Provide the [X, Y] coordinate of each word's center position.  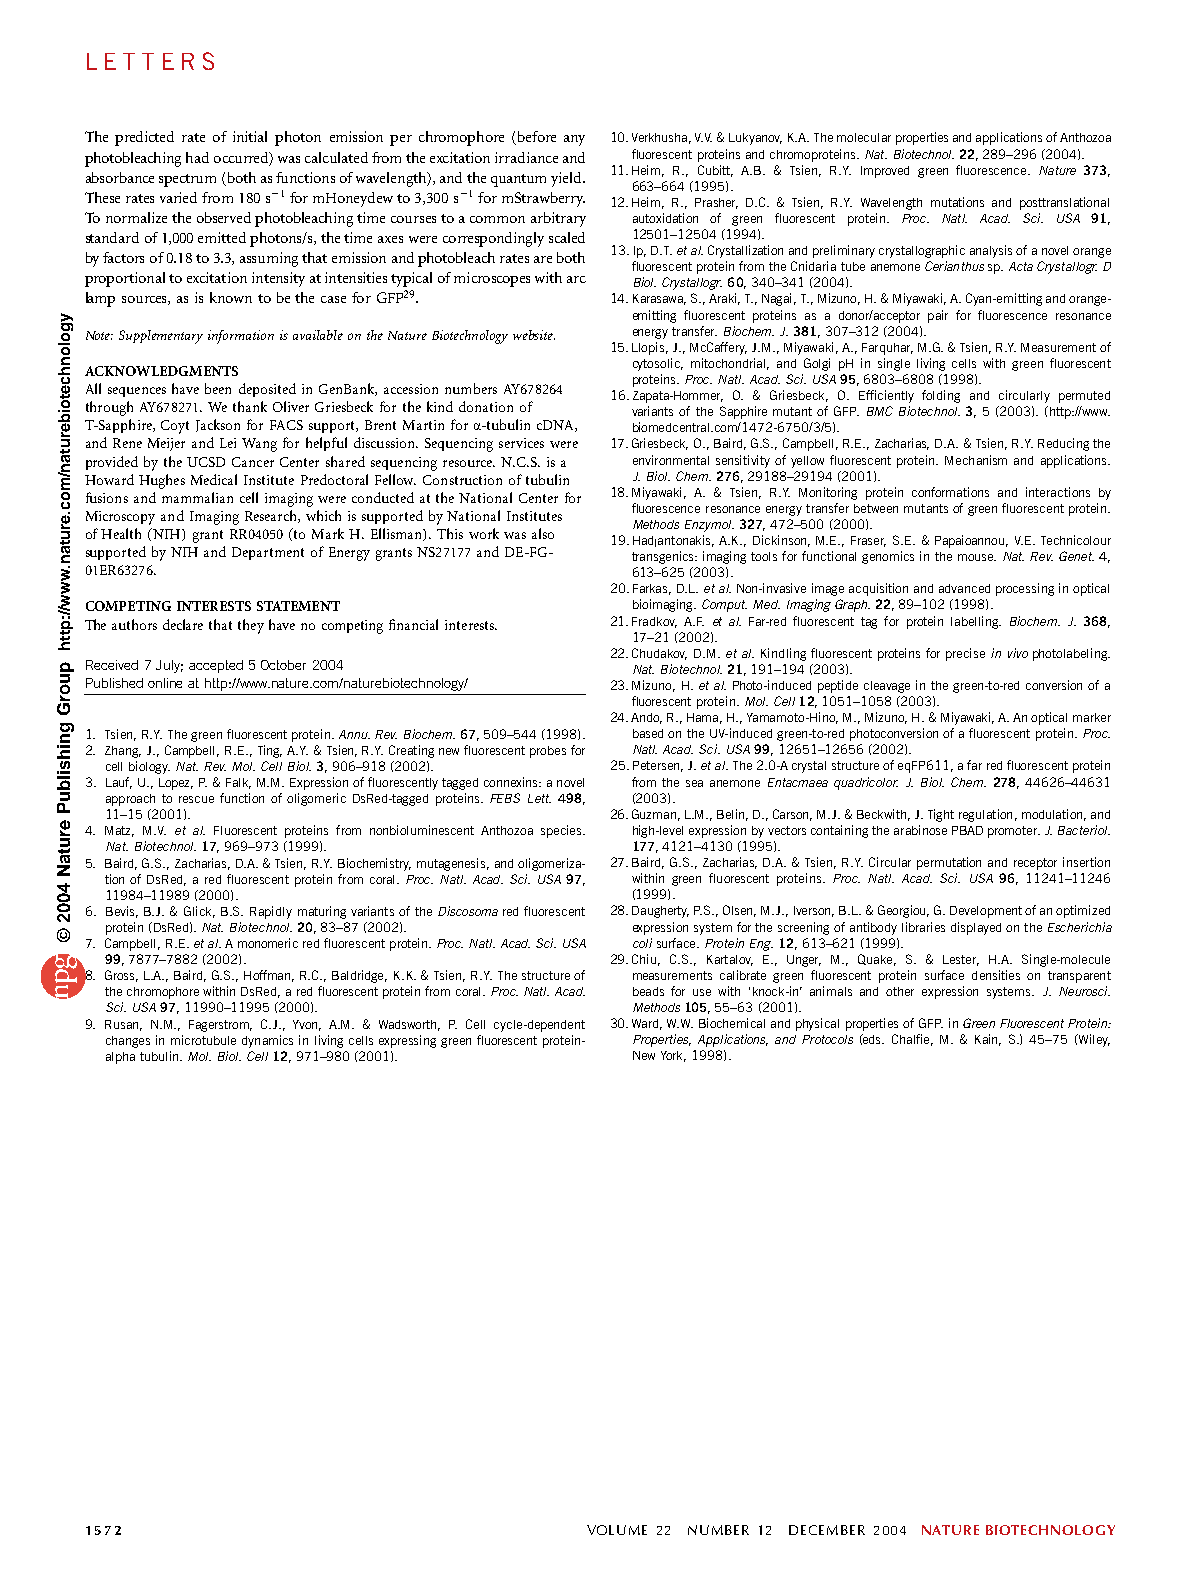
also [543, 533]
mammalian [197, 497]
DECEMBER [827, 1530]
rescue [196, 799]
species [562, 831]
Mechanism [976, 460]
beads [648, 991]
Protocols [827, 1039]
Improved [885, 172]
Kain [988, 1040]
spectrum [187, 180]
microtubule [203, 1040]
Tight [941, 815]
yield [567, 179]
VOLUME [617, 1530]
